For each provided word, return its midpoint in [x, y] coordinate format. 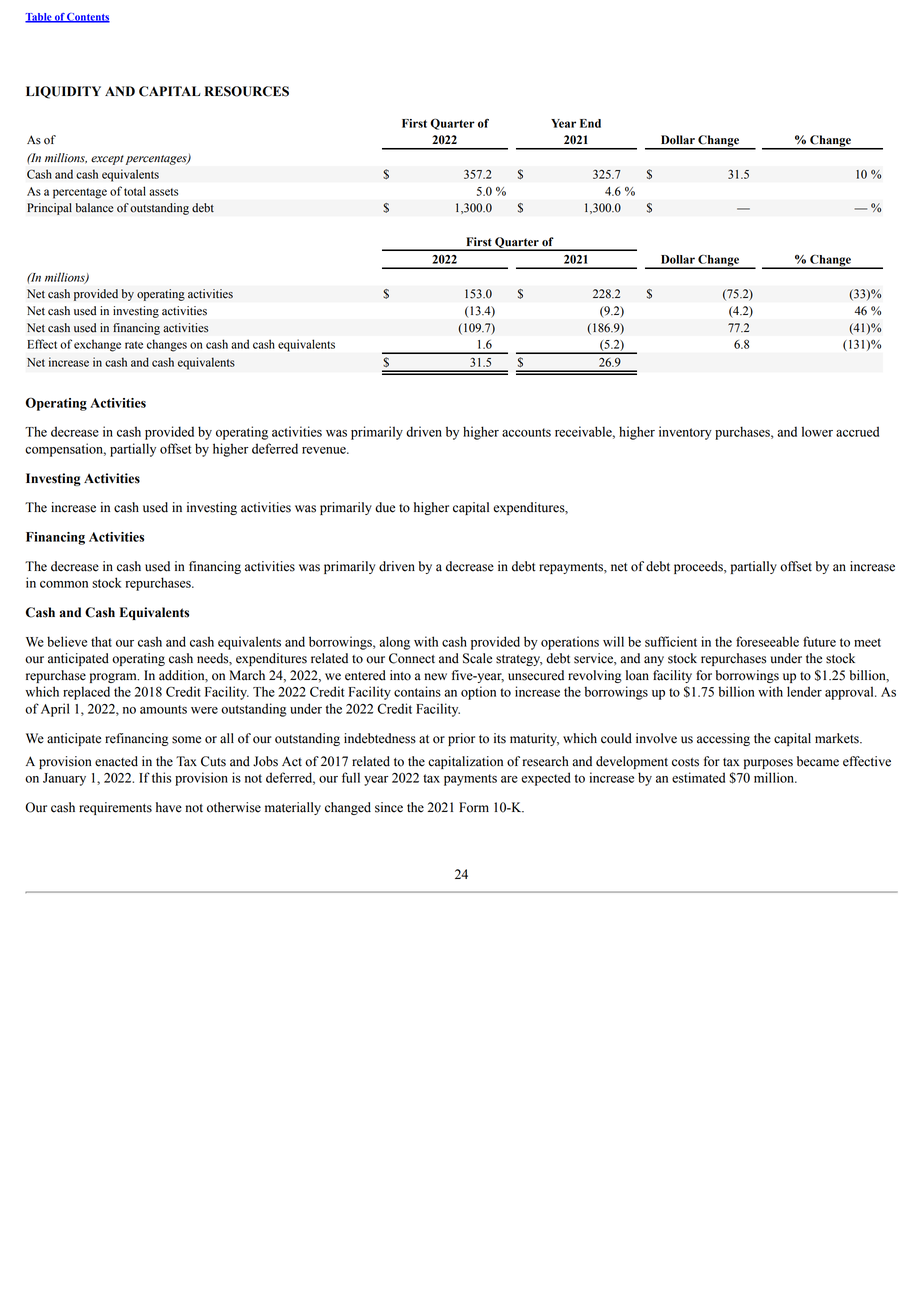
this [161, 777]
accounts [526, 432]
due [385, 507]
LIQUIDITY [63, 92]
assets [163, 192]
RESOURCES [247, 91]
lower [817, 431]
